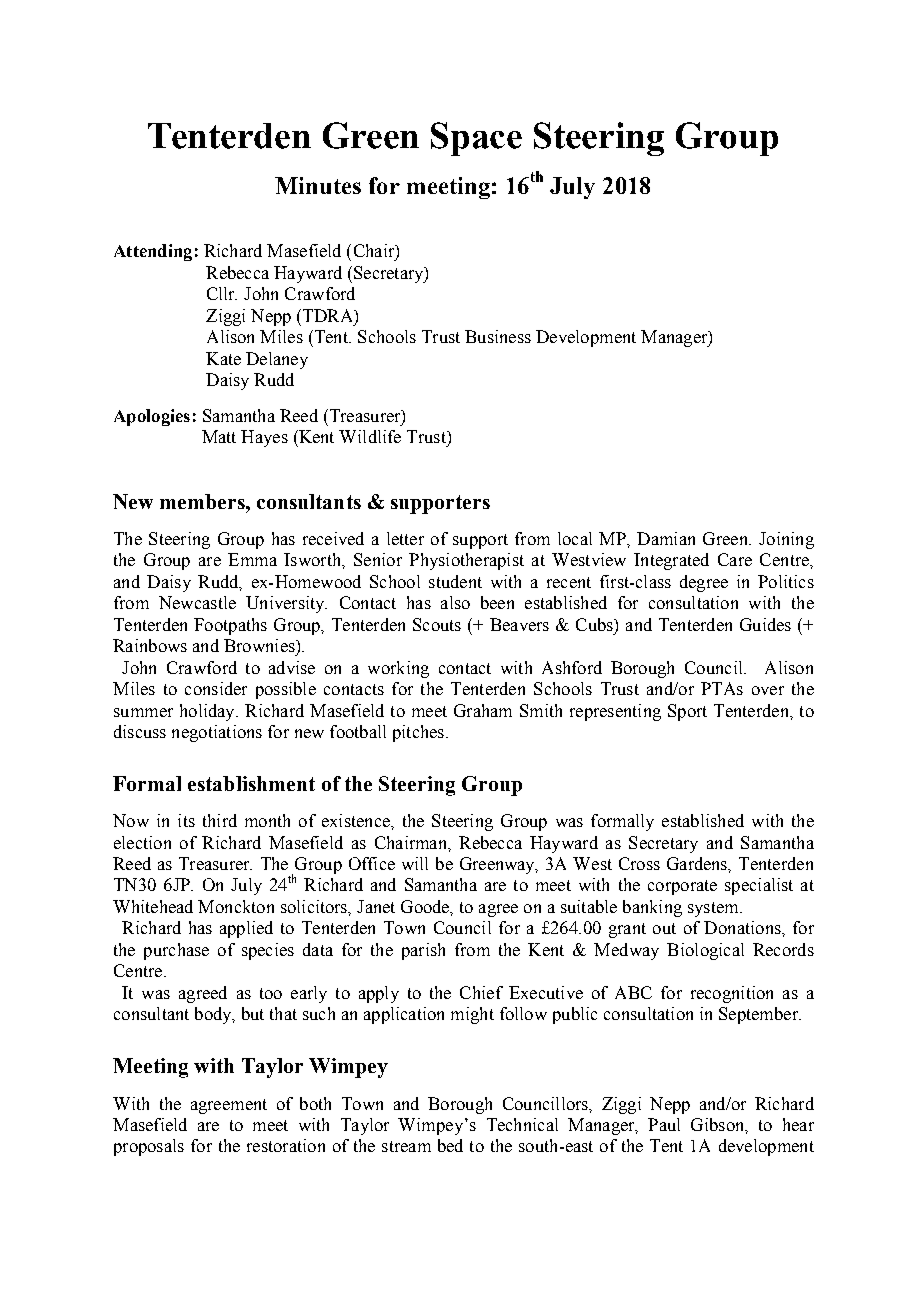 This image has height=1308, width=924. Describe the element at coordinates (498, 336) in the image. I see `Business` at that location.
